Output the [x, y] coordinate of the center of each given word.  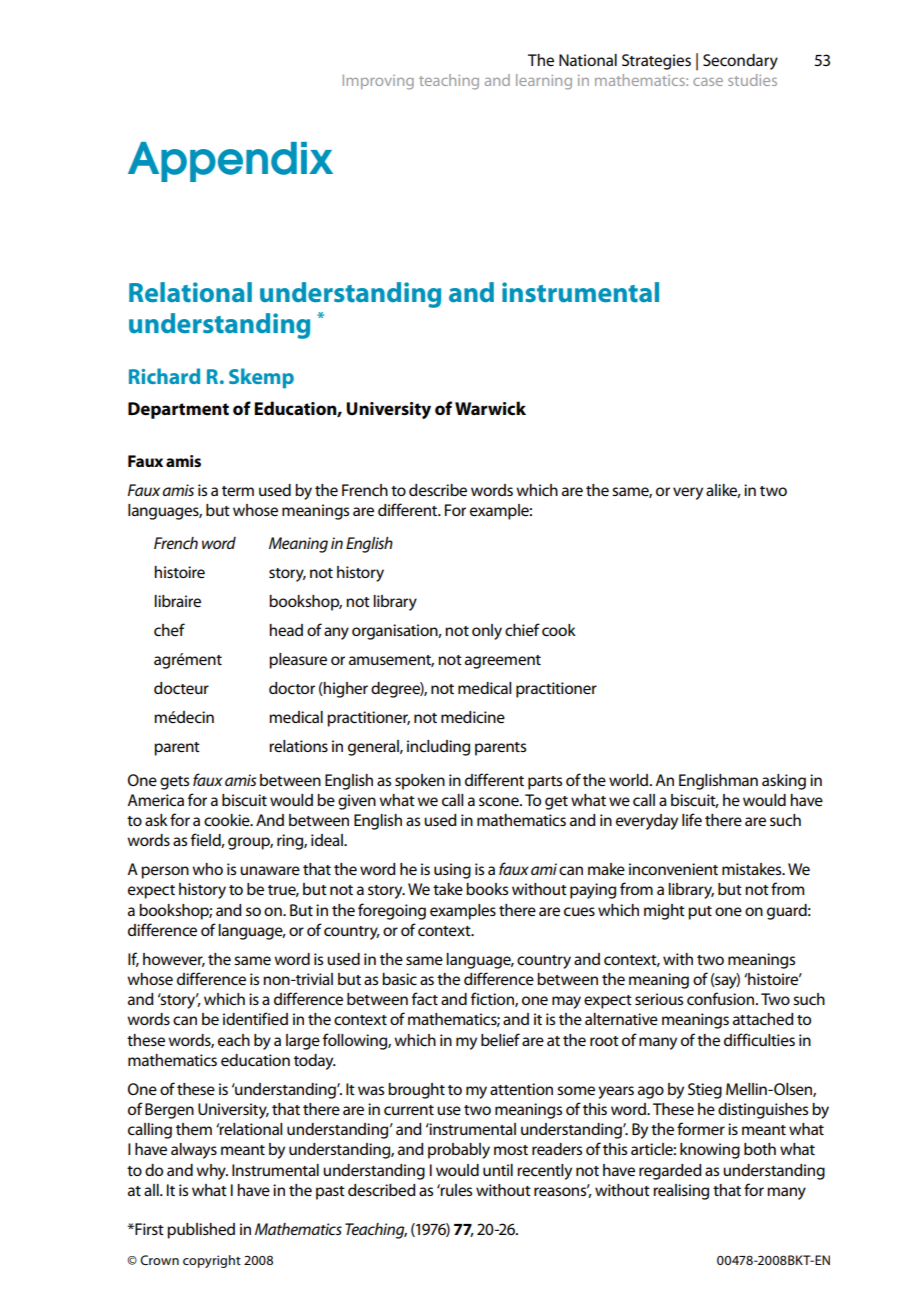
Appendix [230, 162]
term [238, 491]
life [692, 820]
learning [544, 82]
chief [522, 629]
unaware [270, 870]
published [201, 1231]
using [452, 871]
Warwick [490, 408]
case [708, 82]
